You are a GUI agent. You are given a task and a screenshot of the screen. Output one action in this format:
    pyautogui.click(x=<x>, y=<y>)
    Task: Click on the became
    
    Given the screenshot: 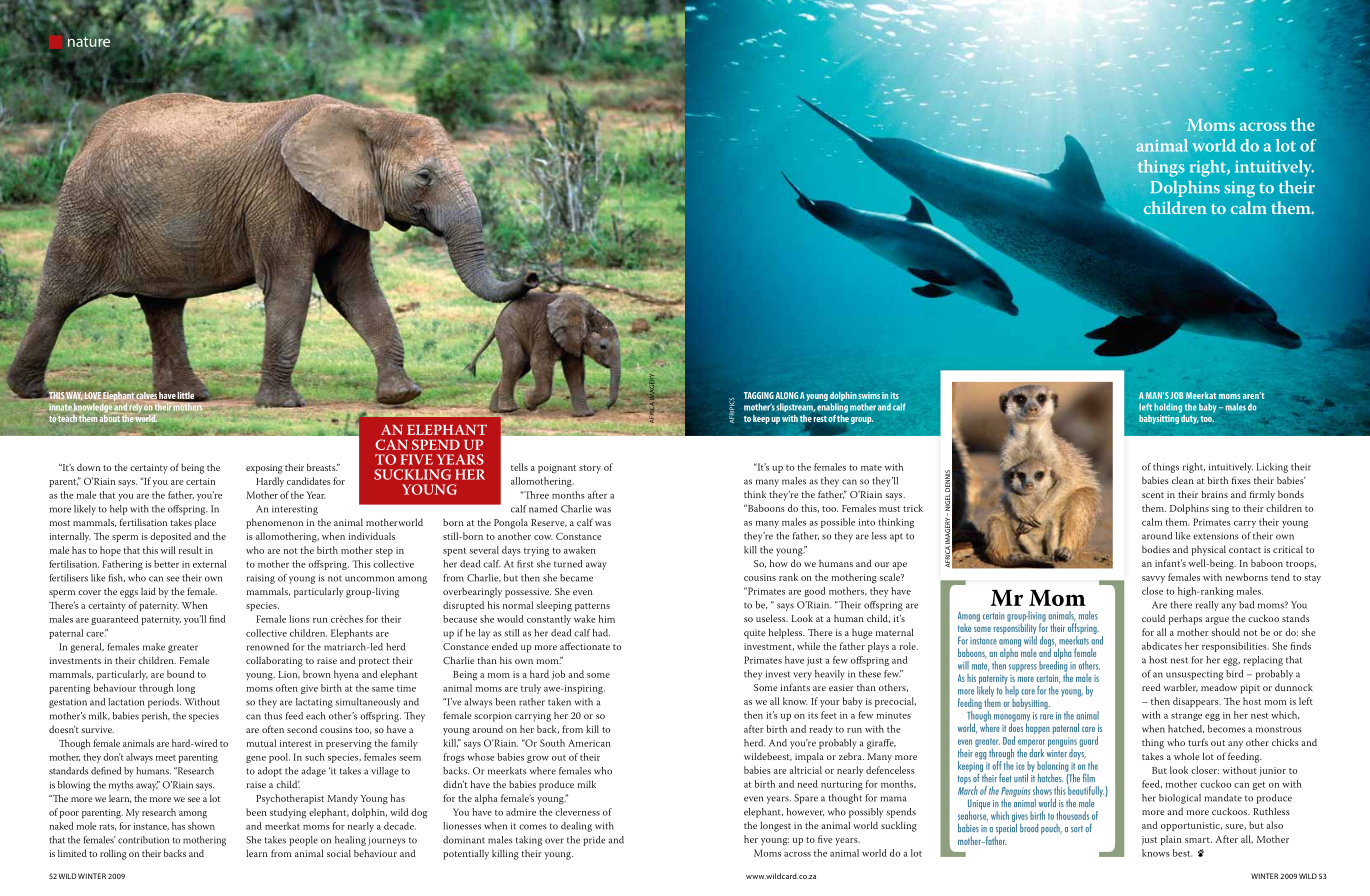 What is the action you would take?
    pyautogui.click(x=576, y=578)
